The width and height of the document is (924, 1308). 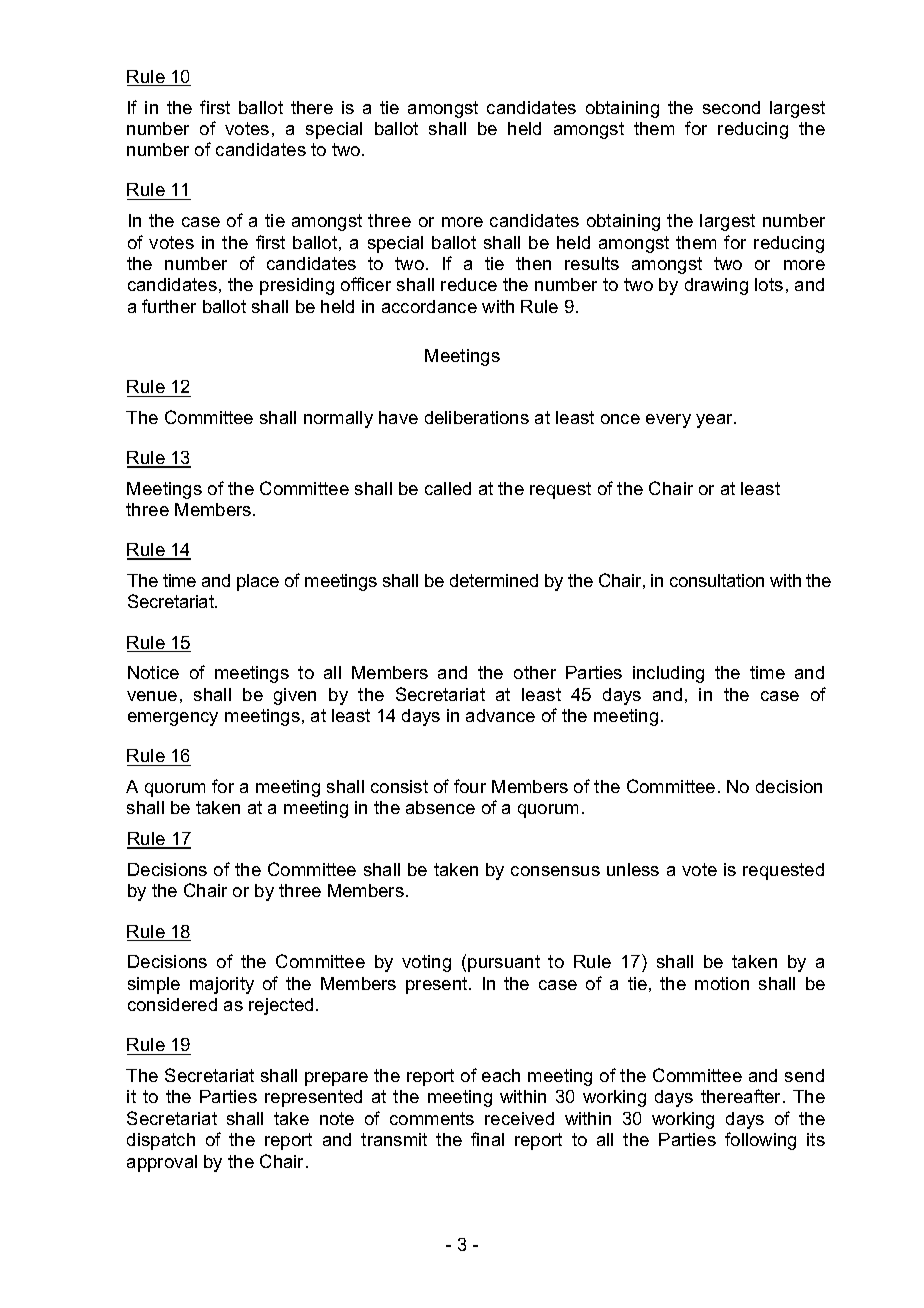 I want to click on dispatch, so click(x=161, y=1141).
